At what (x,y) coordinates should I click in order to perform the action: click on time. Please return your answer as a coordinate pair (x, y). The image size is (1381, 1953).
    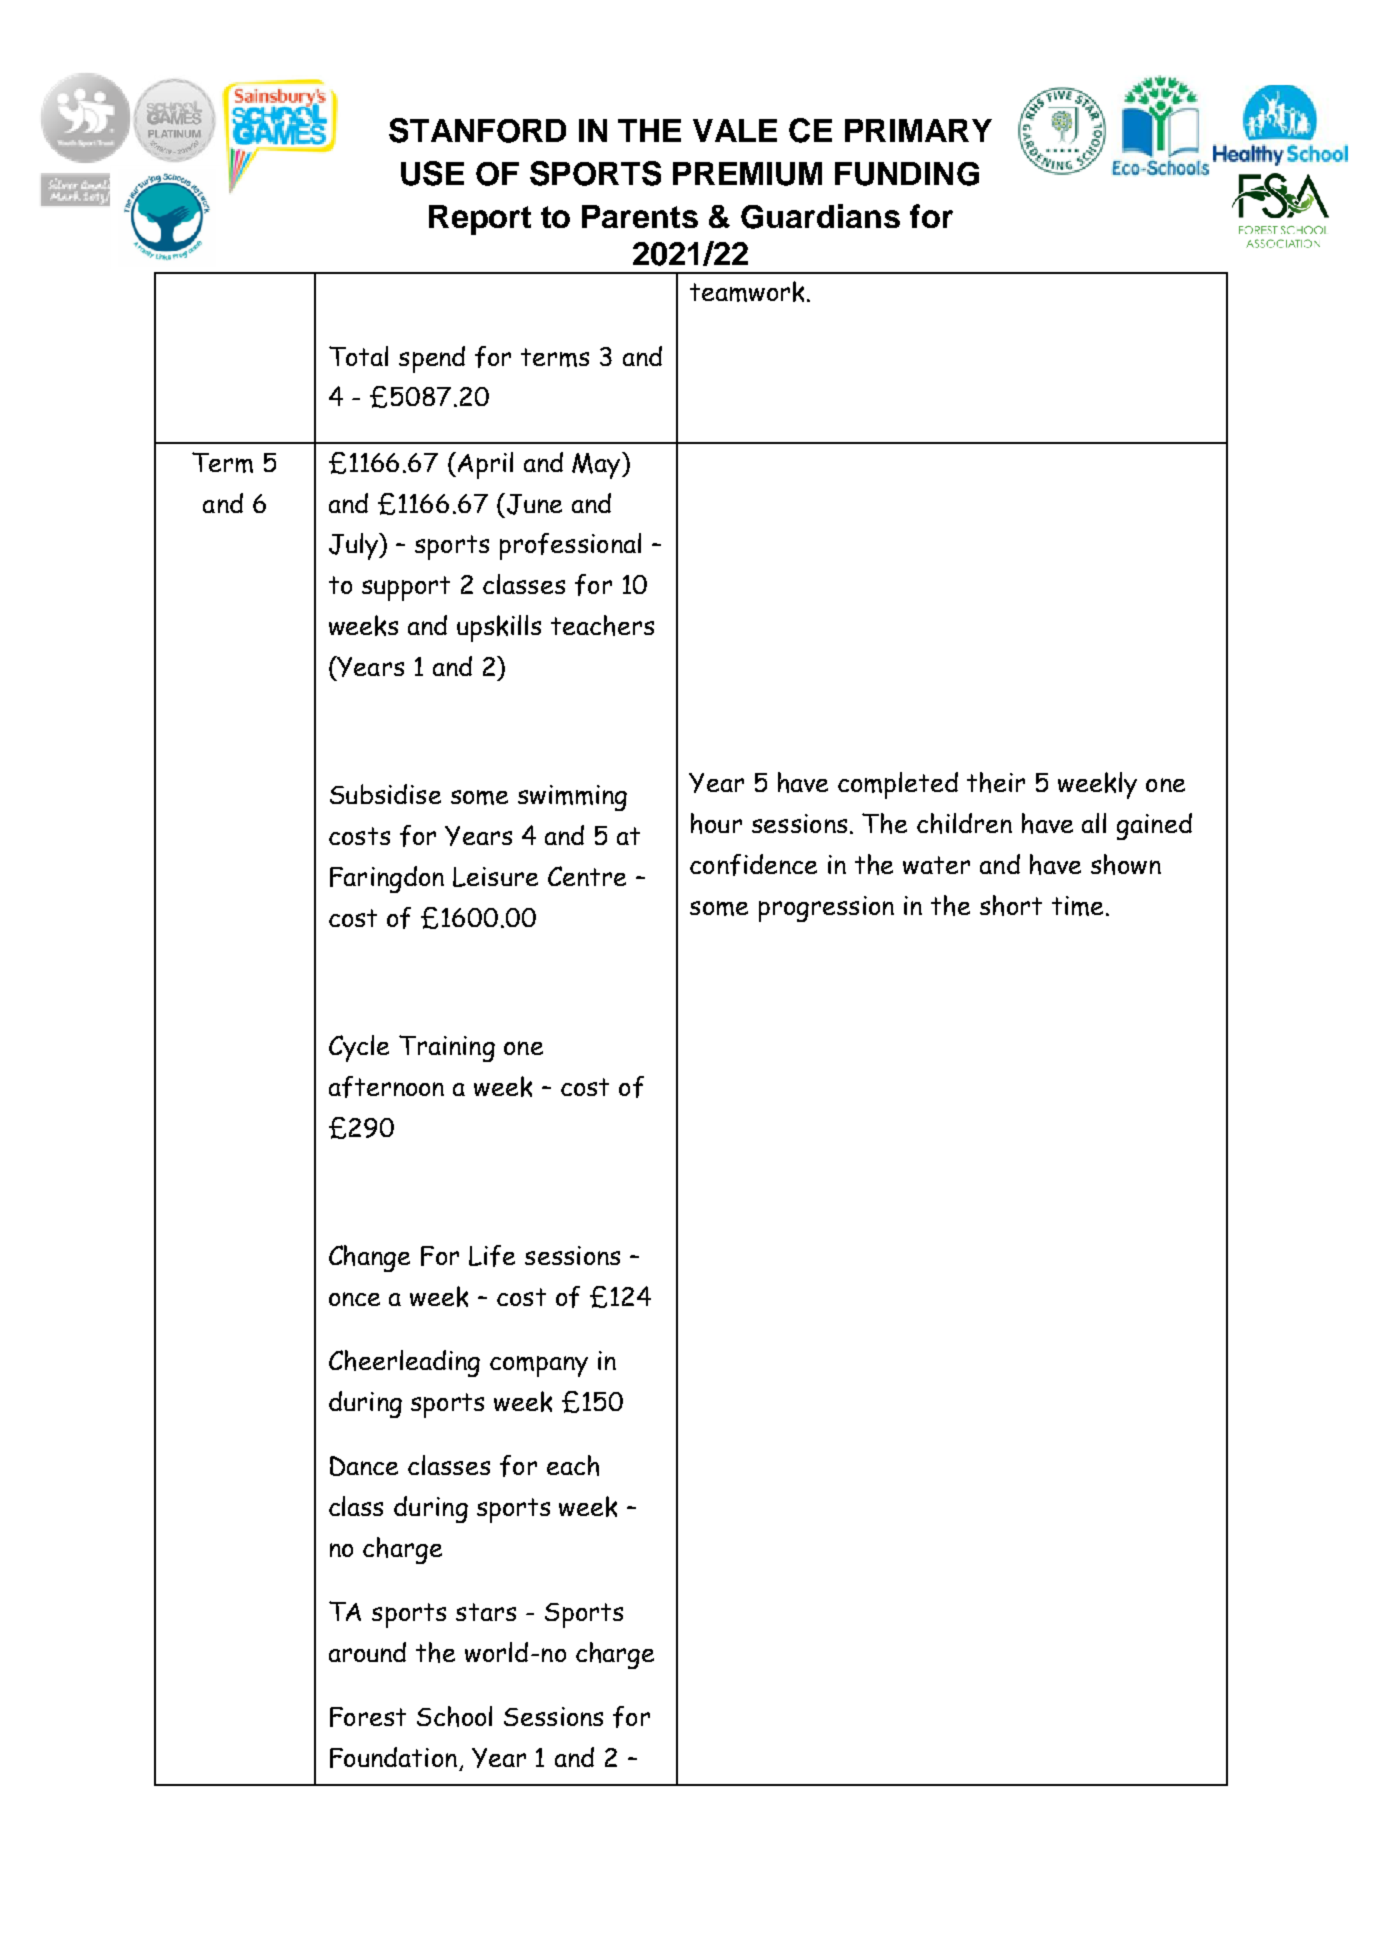
    Looking at the image, I should click on (1077, 906).
